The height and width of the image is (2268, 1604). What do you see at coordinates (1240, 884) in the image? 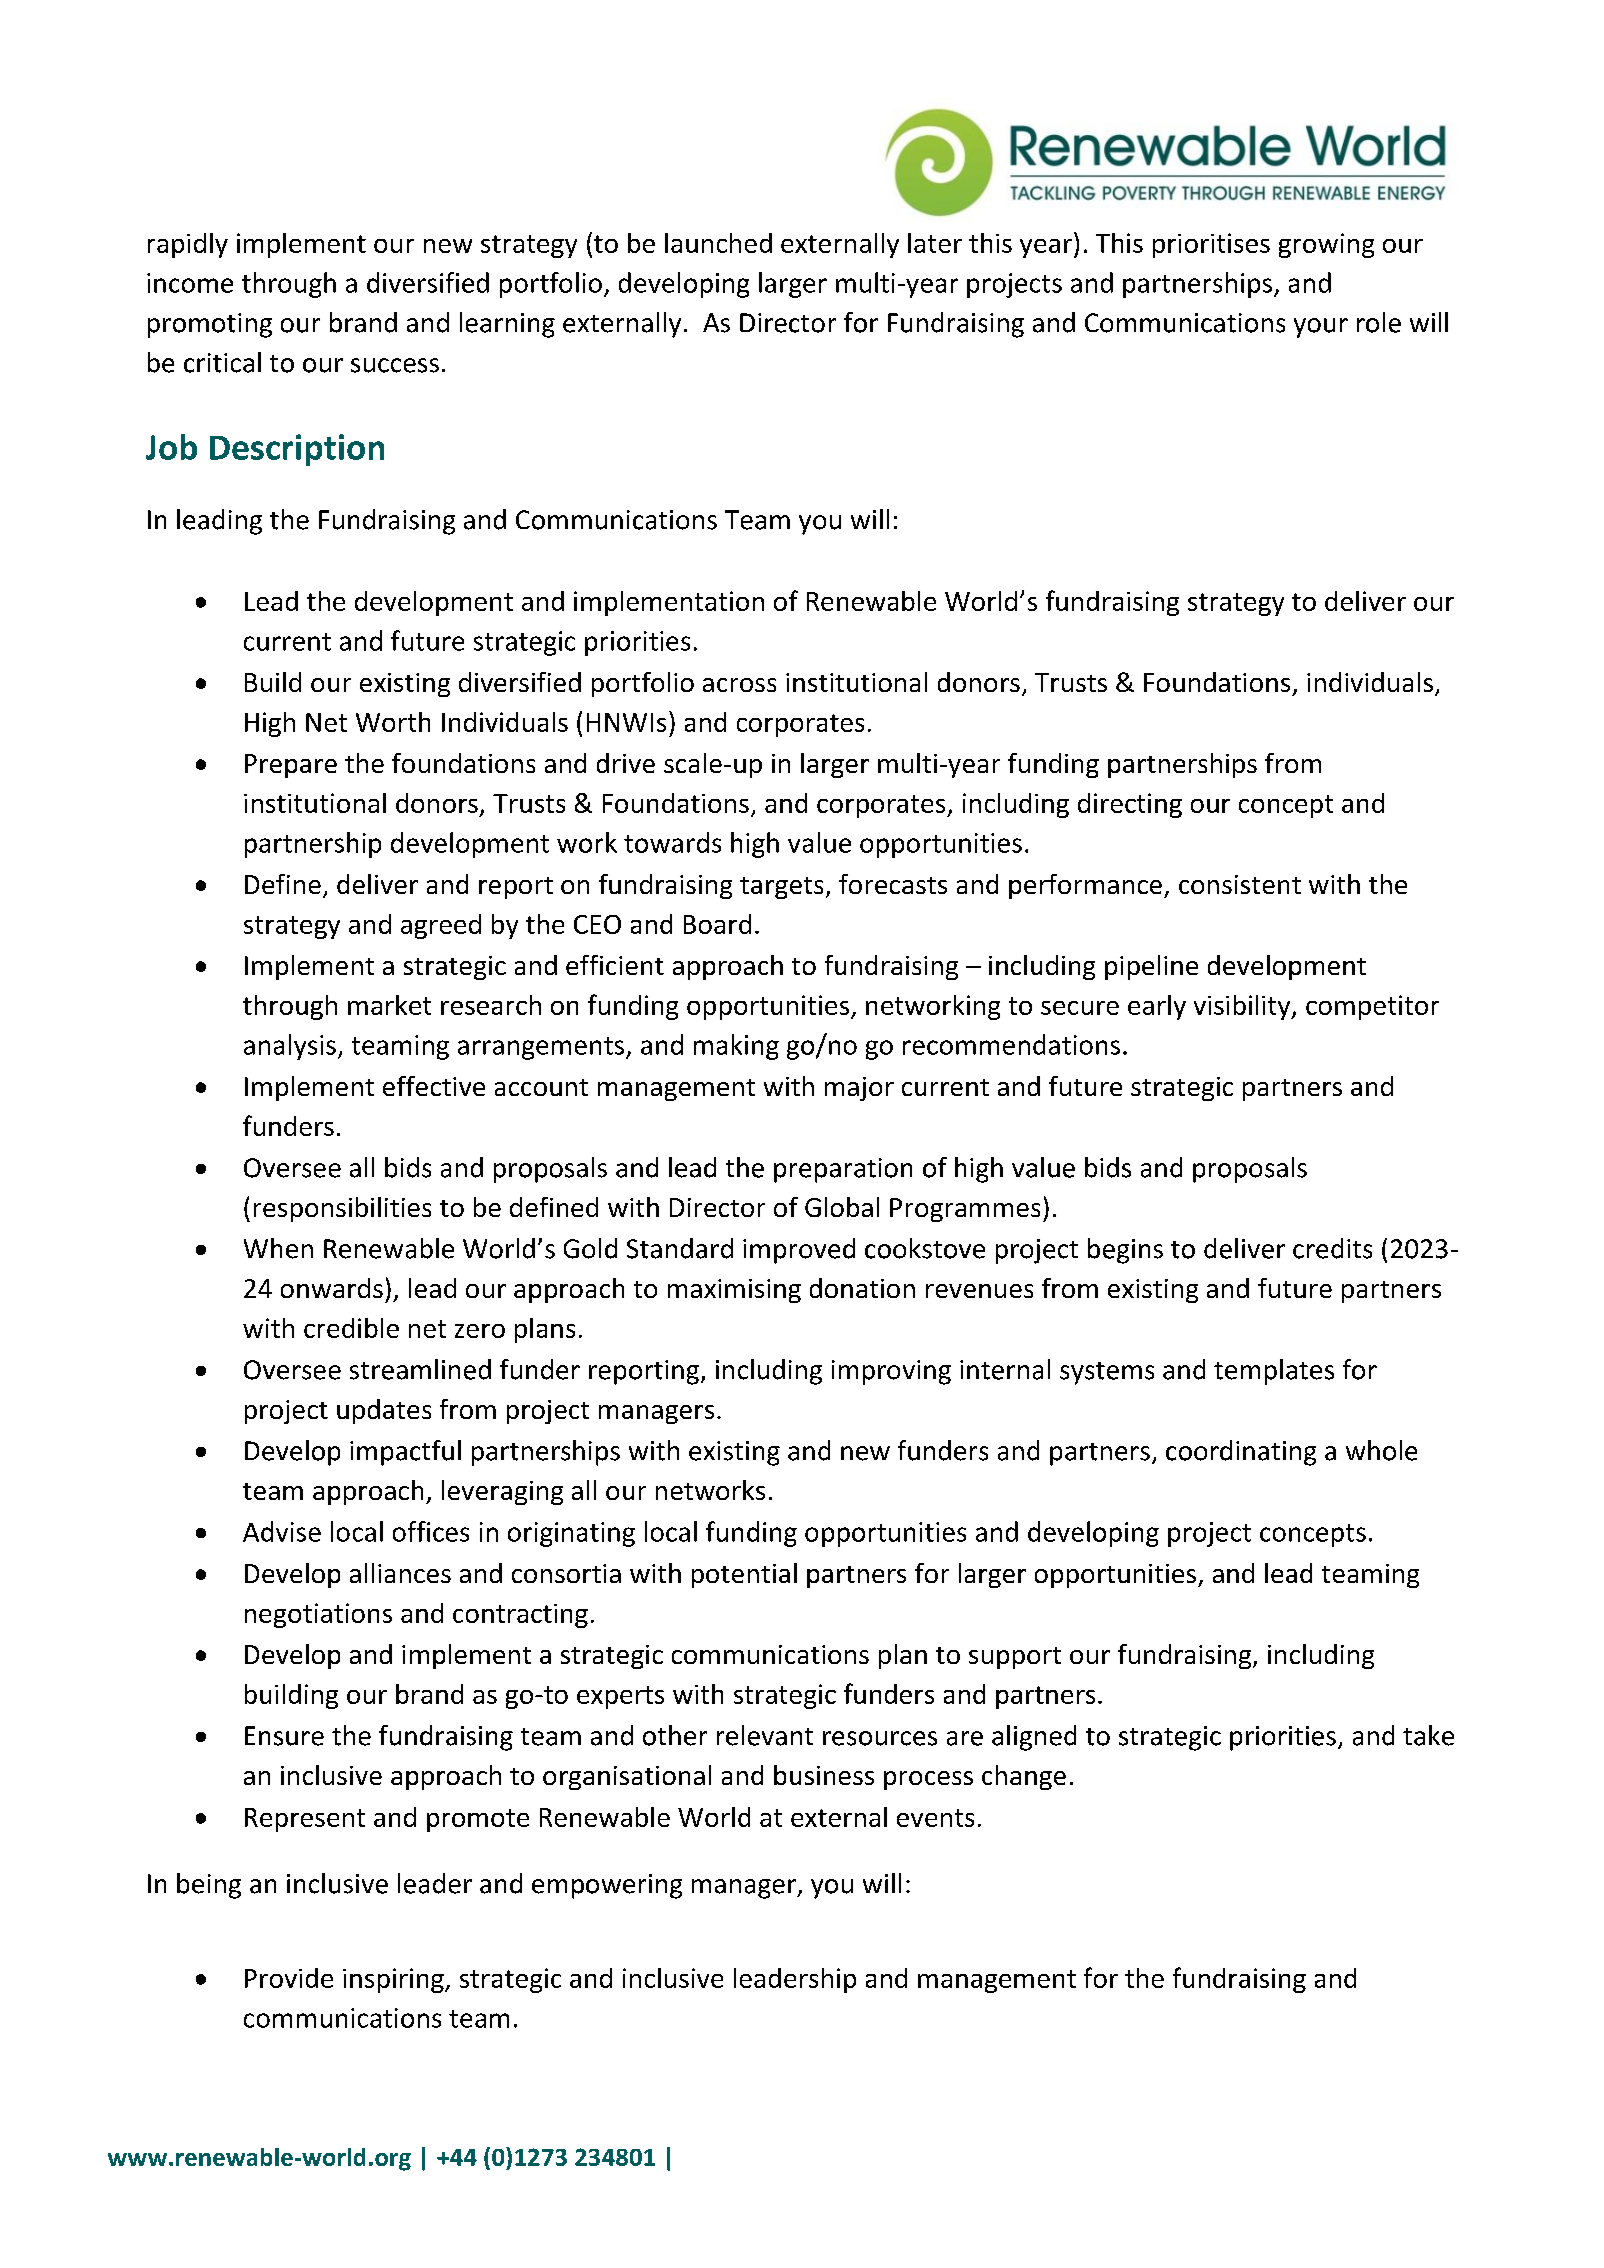
I see `consistent` at bounding box center [1240, 884].
